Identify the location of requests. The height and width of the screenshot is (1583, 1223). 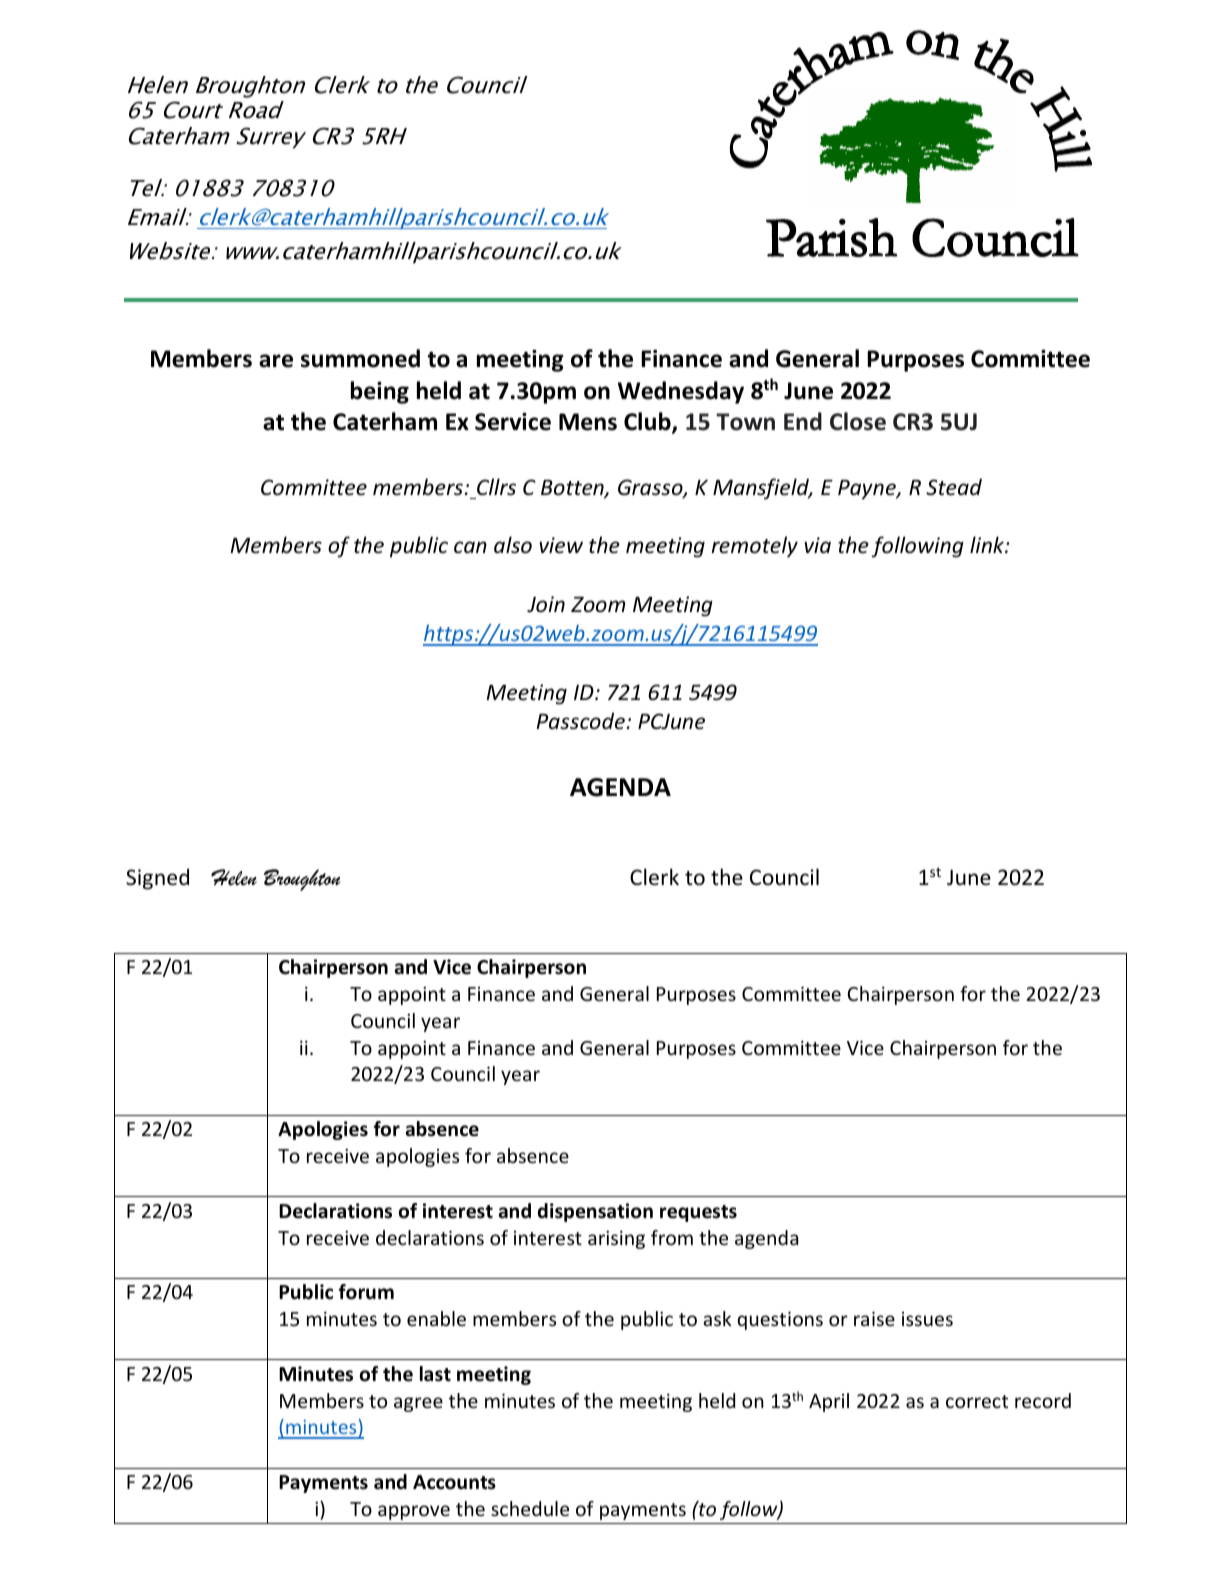
(698, 1213).
